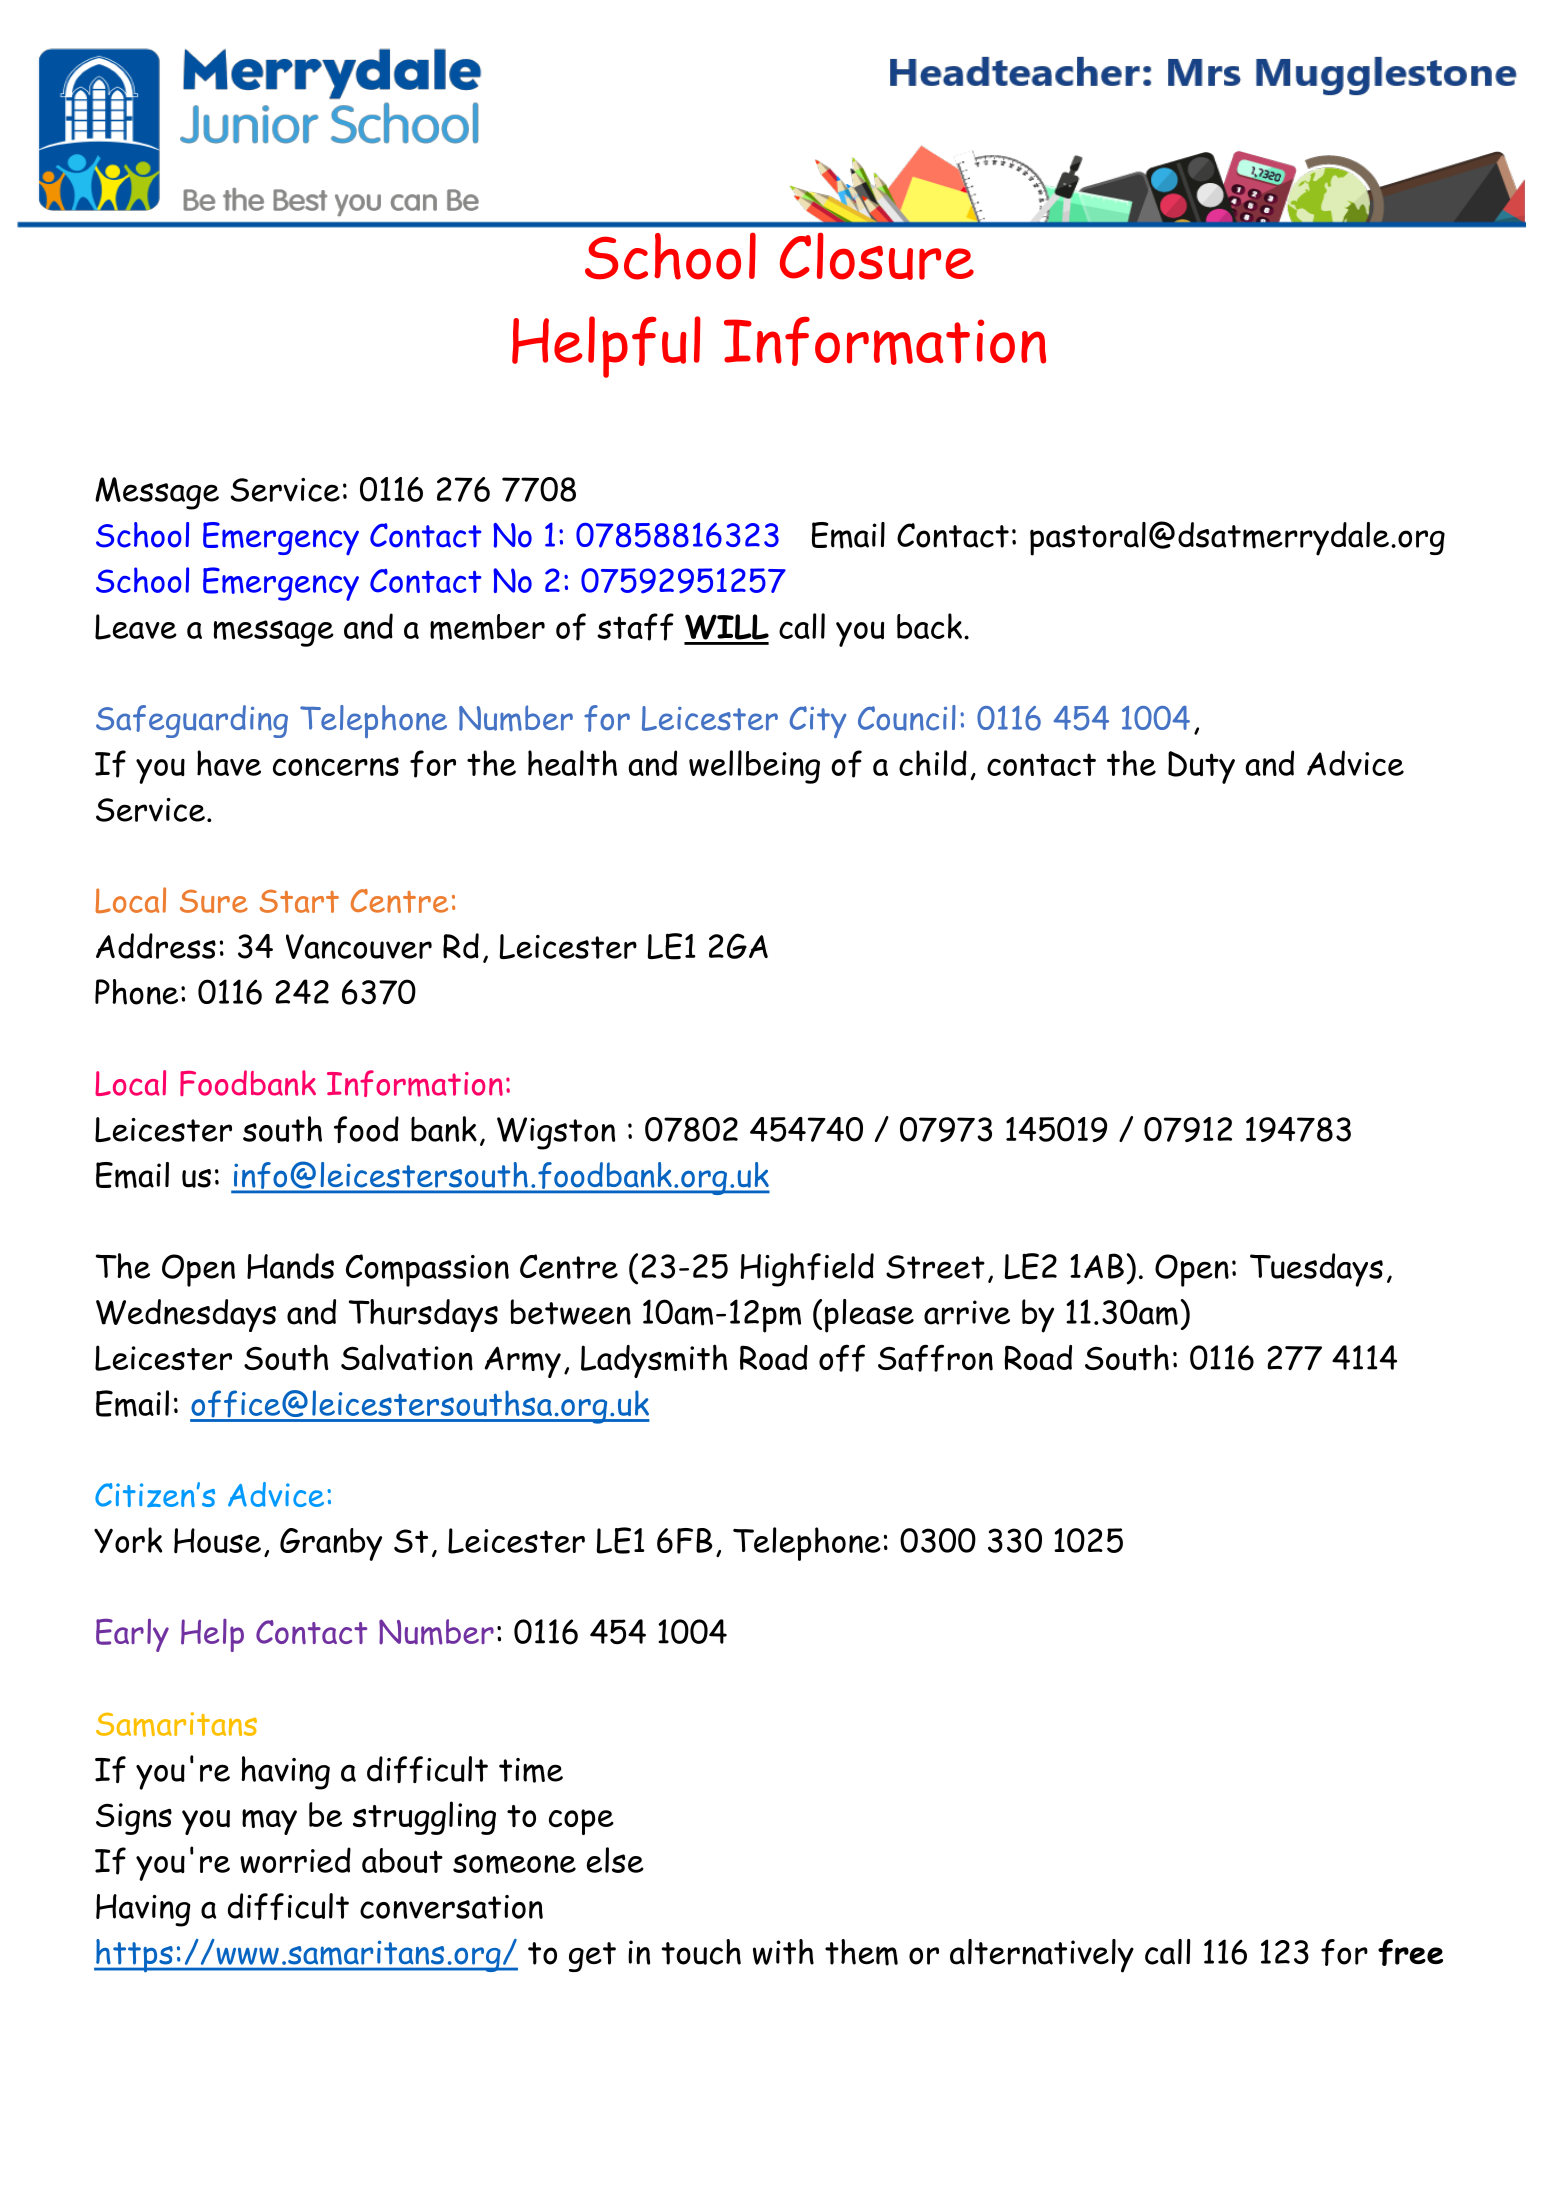 The image size is (1556, 2200). I want to click on House, so click(217, 1540).
